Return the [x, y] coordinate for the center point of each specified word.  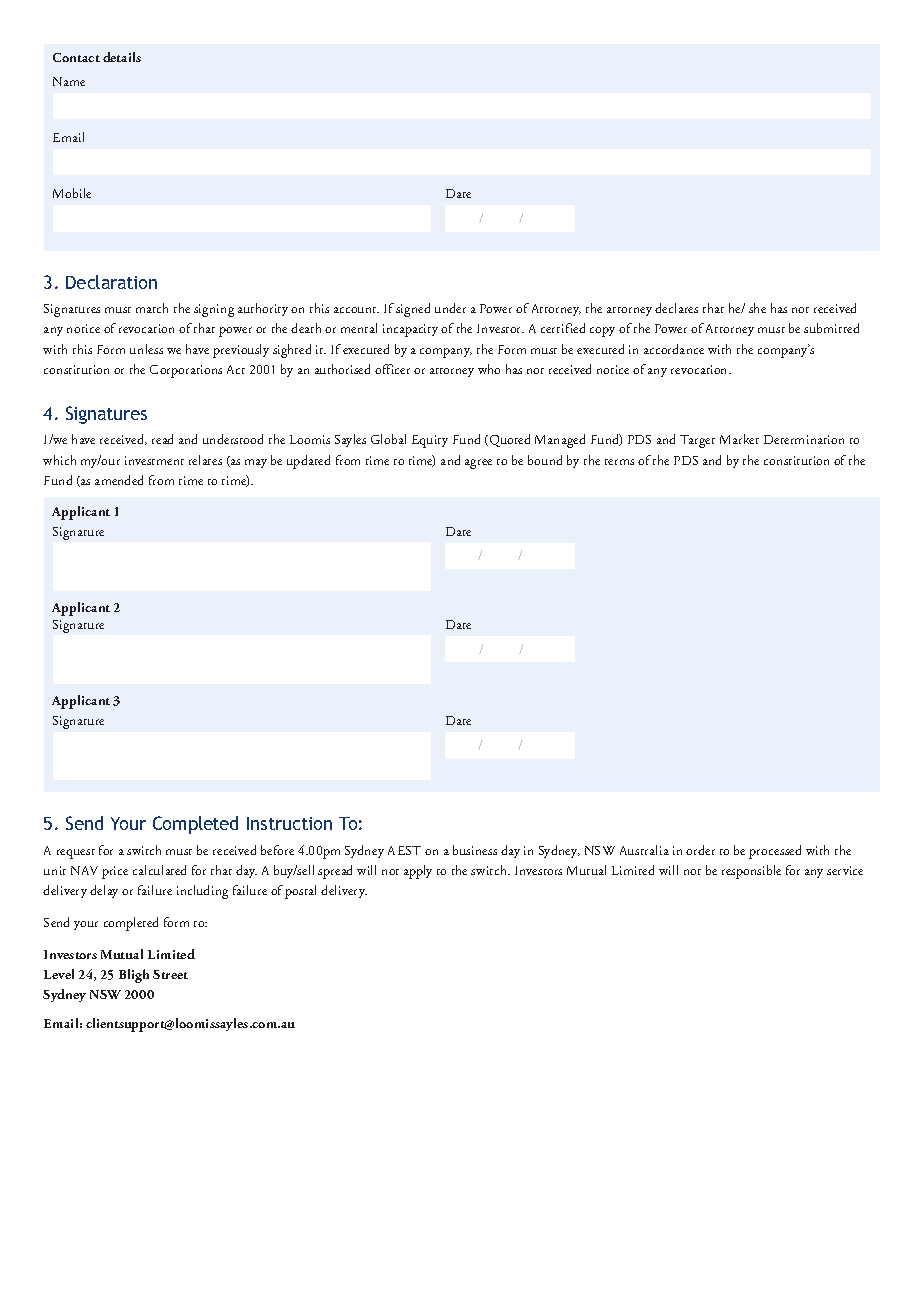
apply [418, 872]
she [757, 308]
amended [119, 480]
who [489, 369]
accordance [674, 349]
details [122, 57]
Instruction [289, 823]
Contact [76, 57]
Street [170, 974]
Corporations [186, 371]
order [700, 850]
